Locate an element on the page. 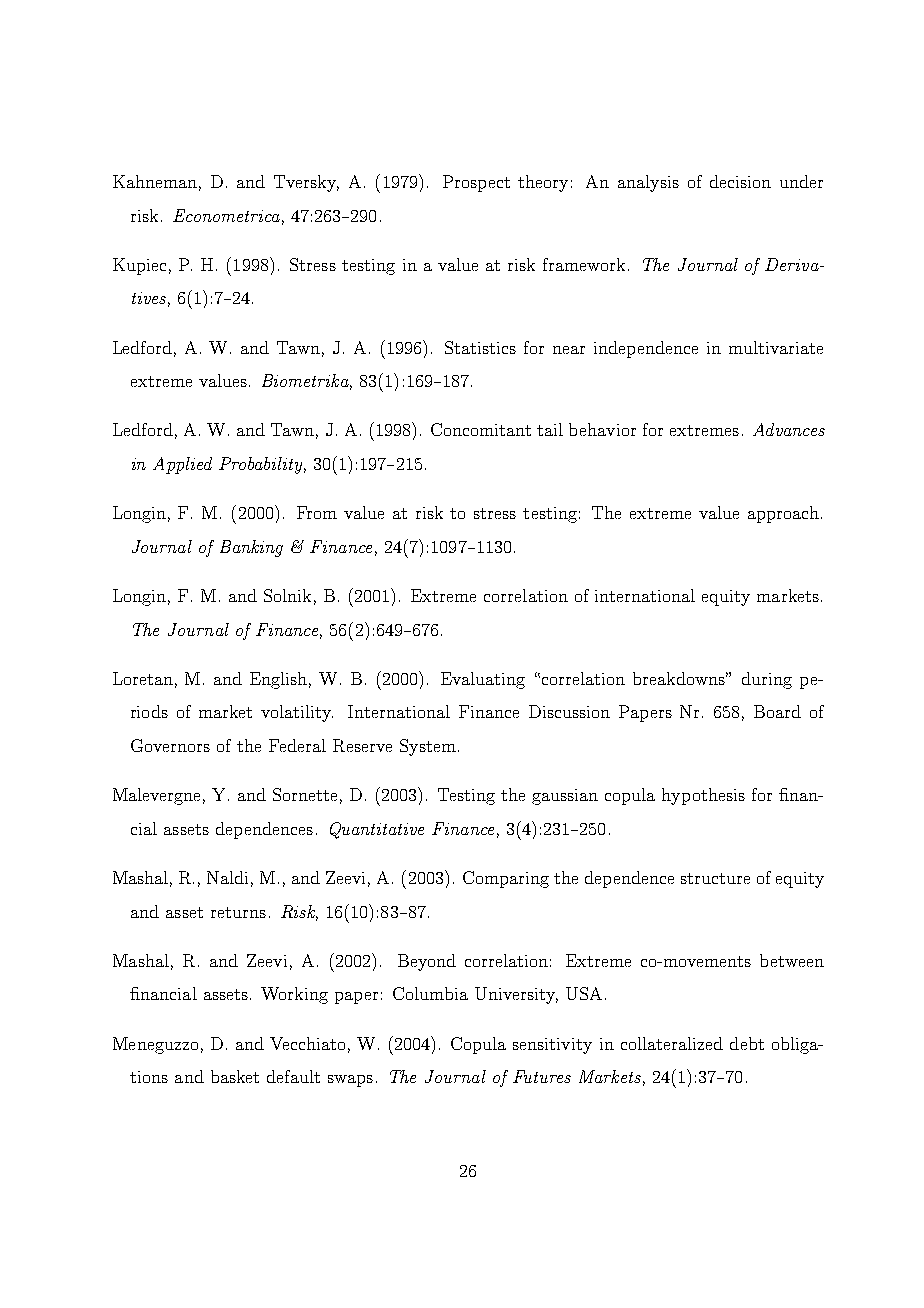 This page has height=1308, width=924. Prospect is located at coordinates (476, 183).
